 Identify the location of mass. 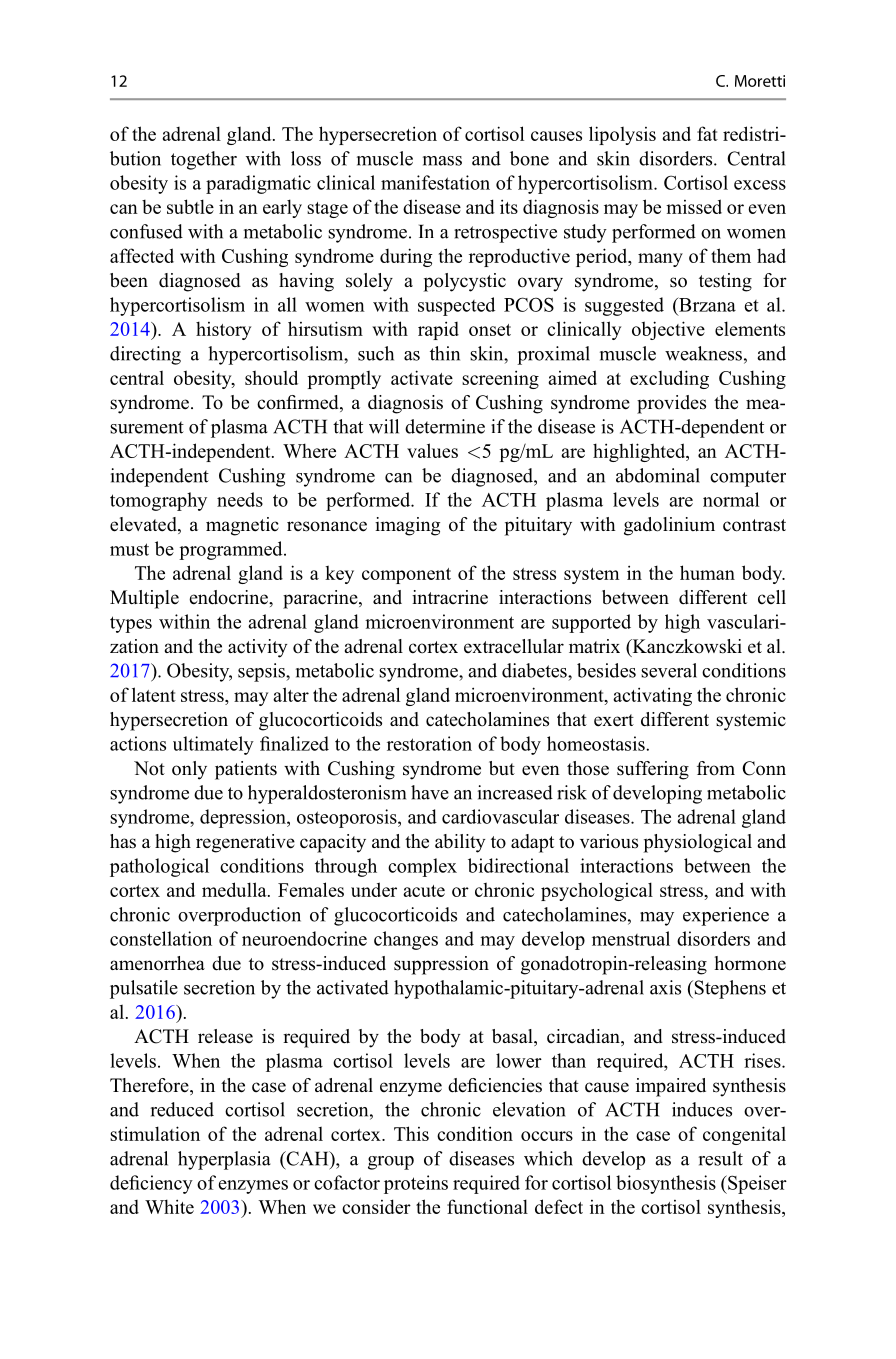
(442, 161).
